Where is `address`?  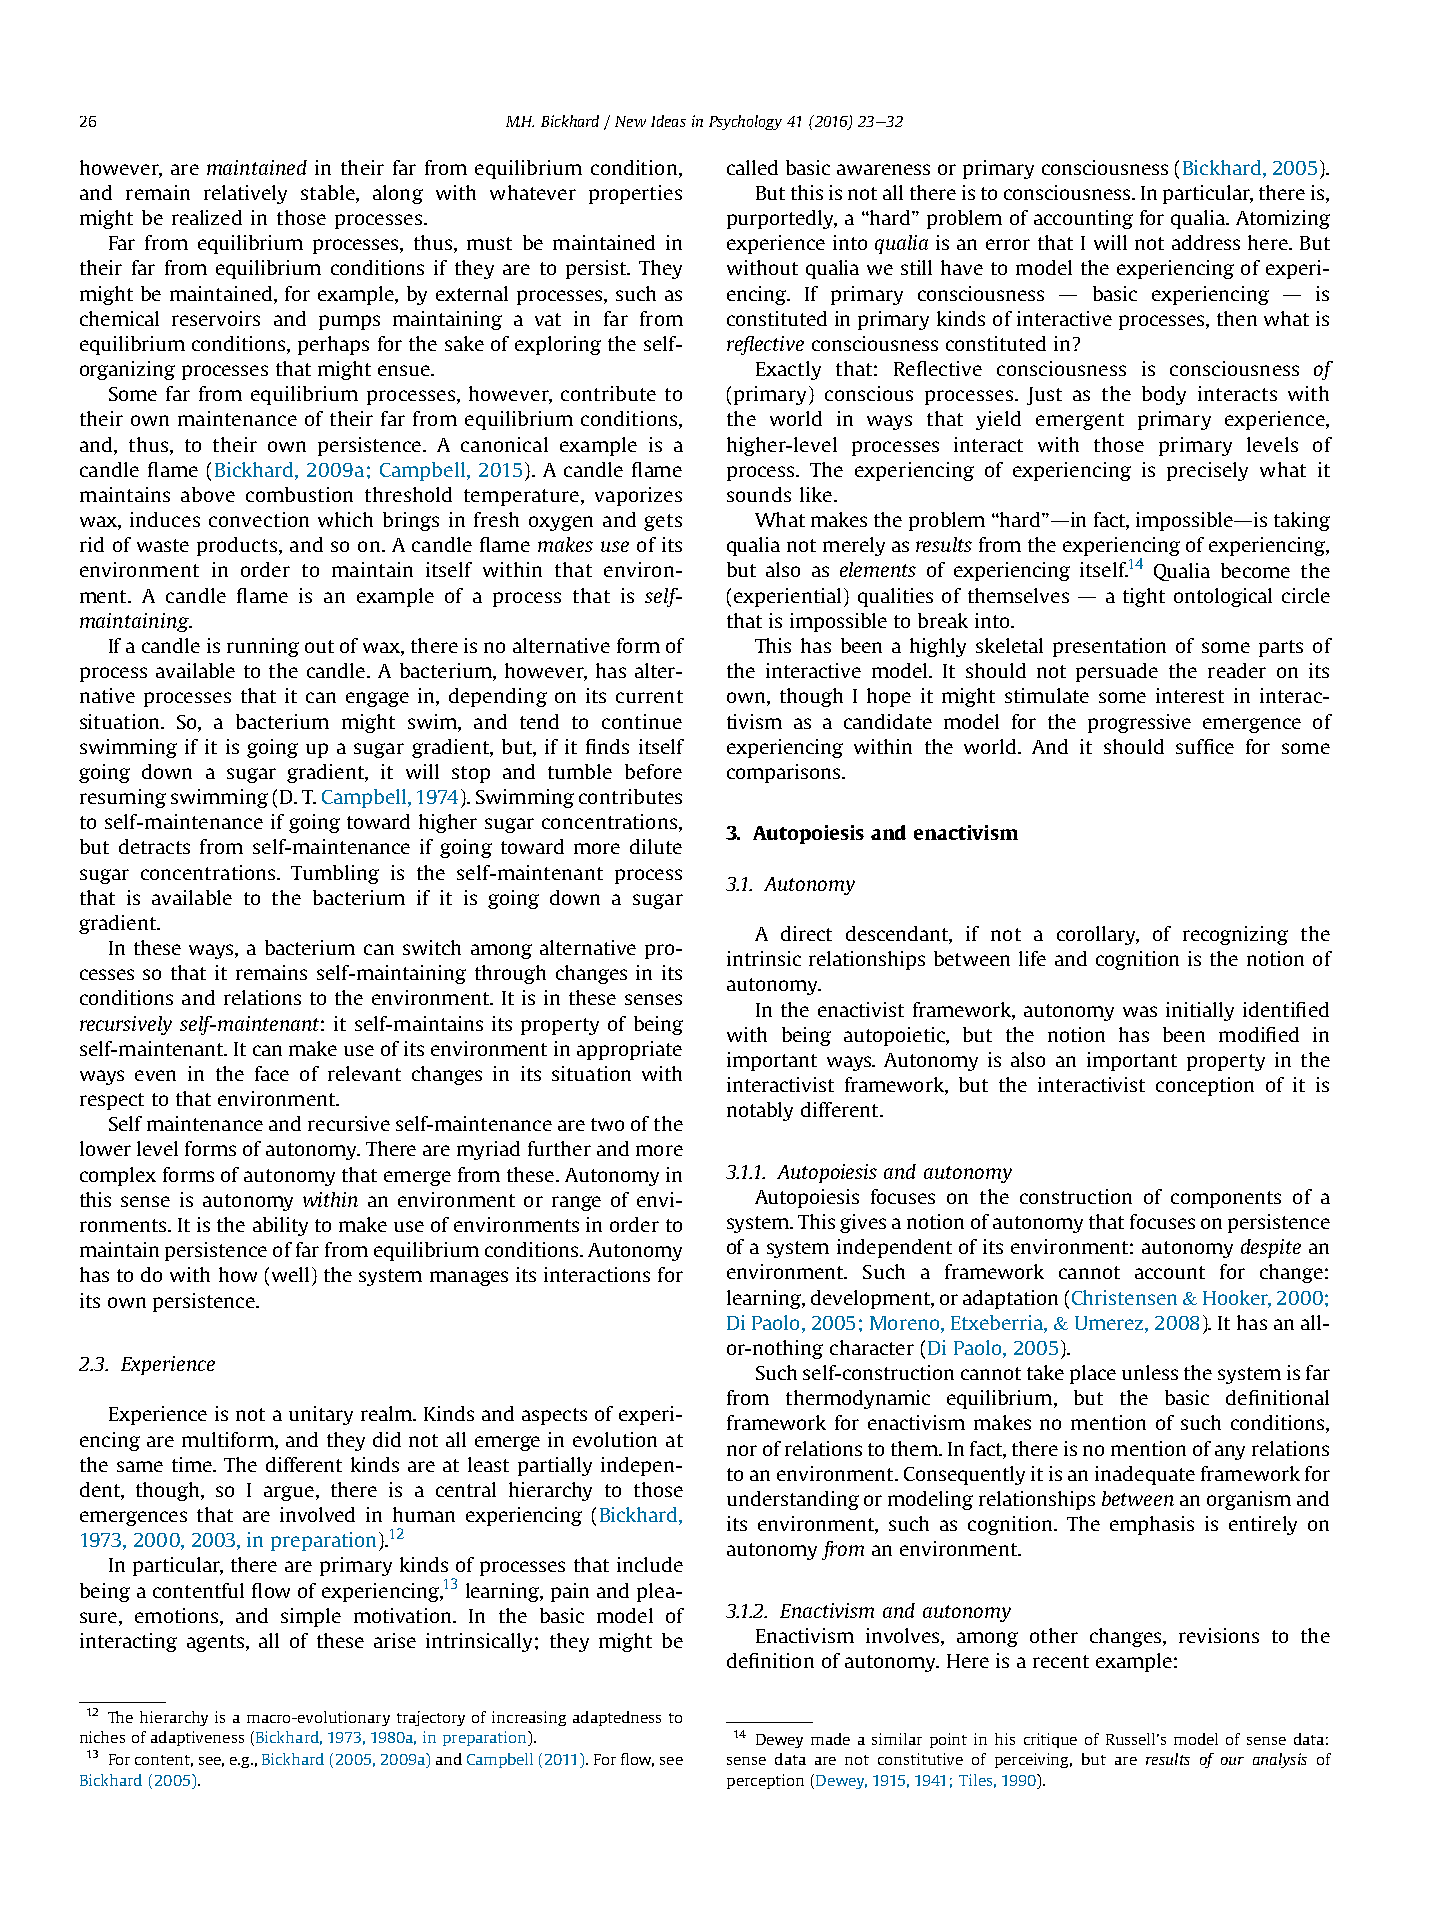 address is located at coordinates (1206, 242).
